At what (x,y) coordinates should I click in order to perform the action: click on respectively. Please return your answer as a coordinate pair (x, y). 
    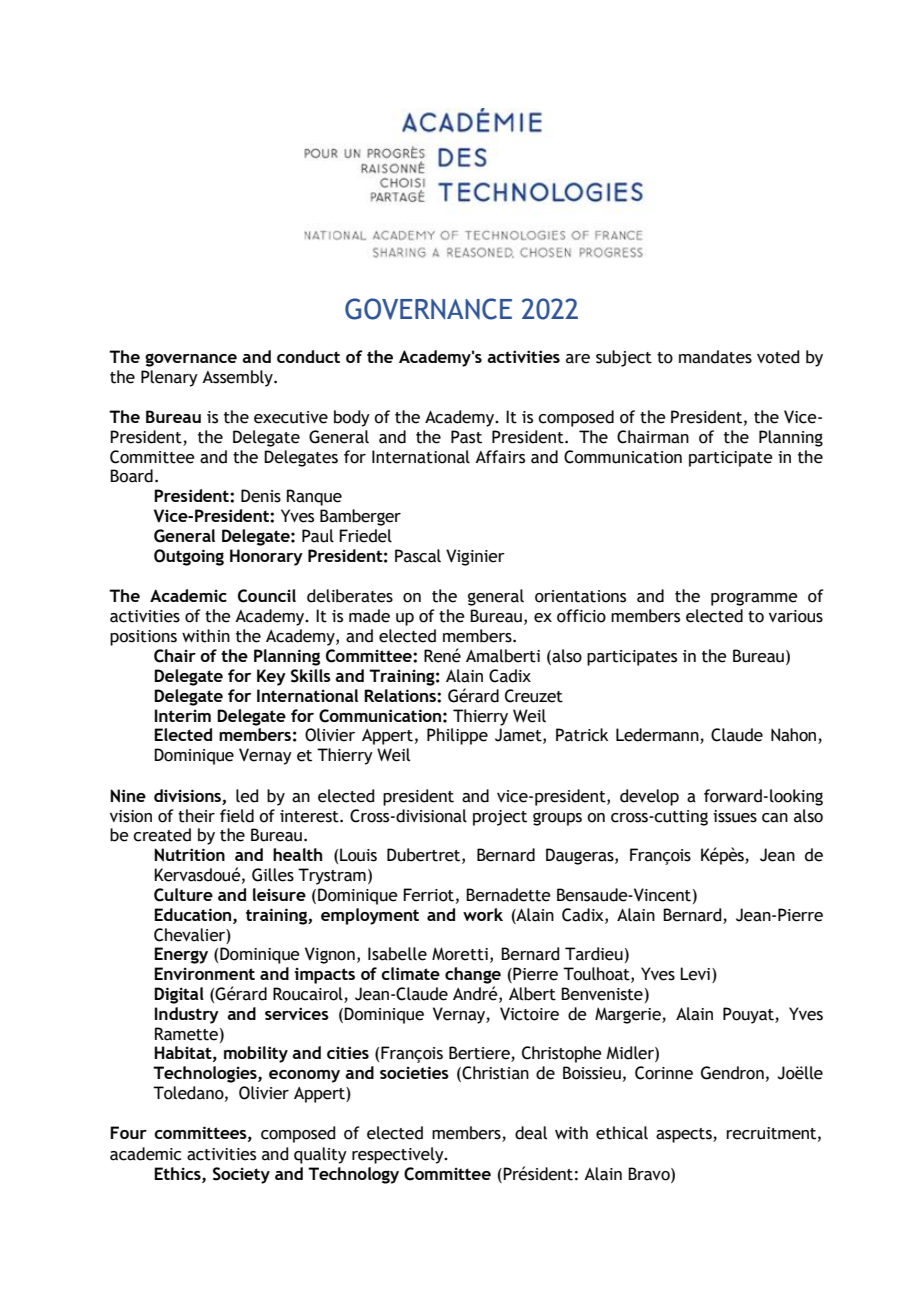
    Looking at the image, I should click on (399, 1155).
